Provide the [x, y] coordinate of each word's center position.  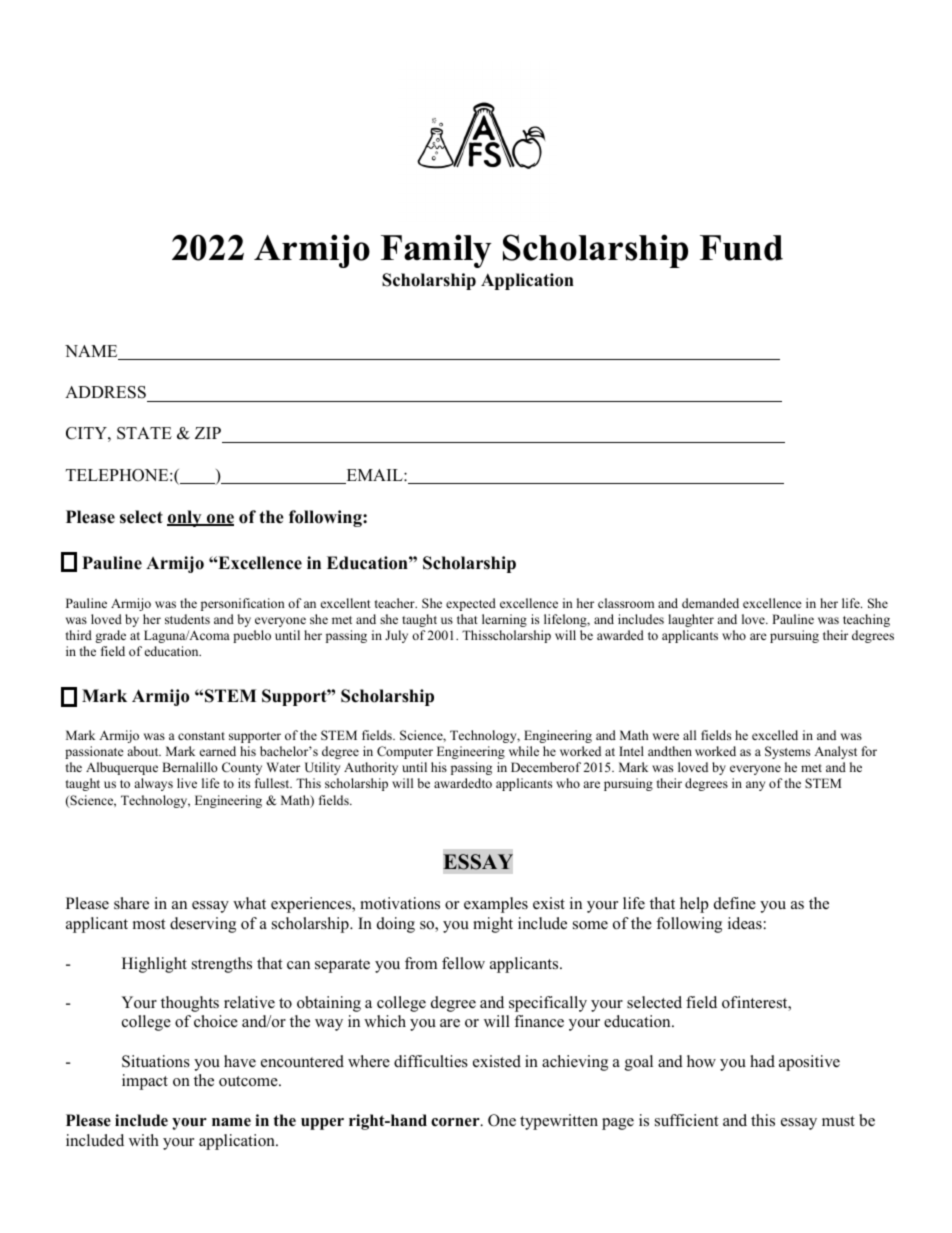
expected [471, 604]
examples [496, 905]
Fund [741, 248]
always [153, 784]
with [144, 1140]
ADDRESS [105, 392]
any [755, 786]
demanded [710, 603]
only [185, 518]
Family [436, 251]
